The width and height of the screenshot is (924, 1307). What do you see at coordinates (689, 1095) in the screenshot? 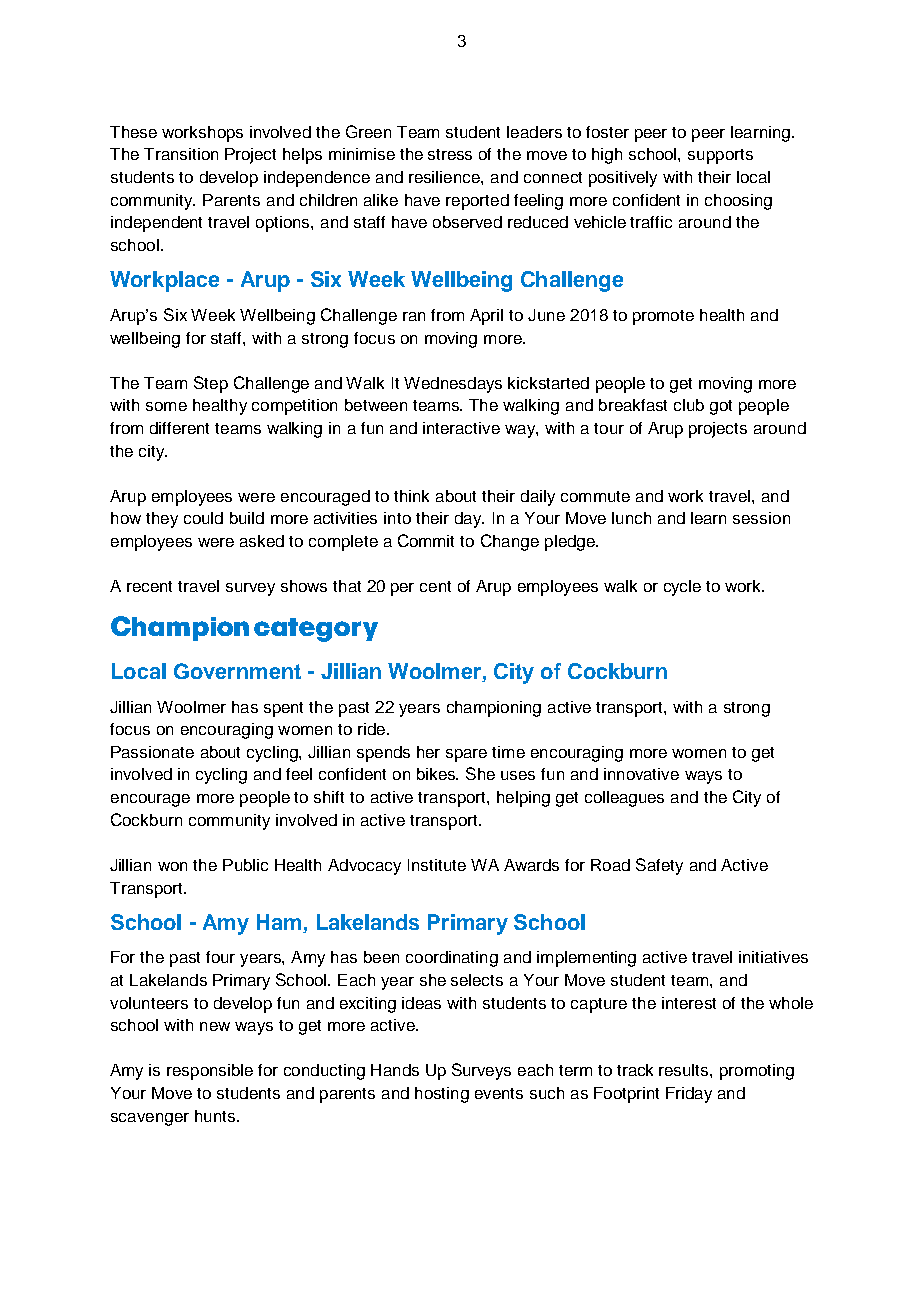
I see `Friday` at bounding box center [689, 1095].
